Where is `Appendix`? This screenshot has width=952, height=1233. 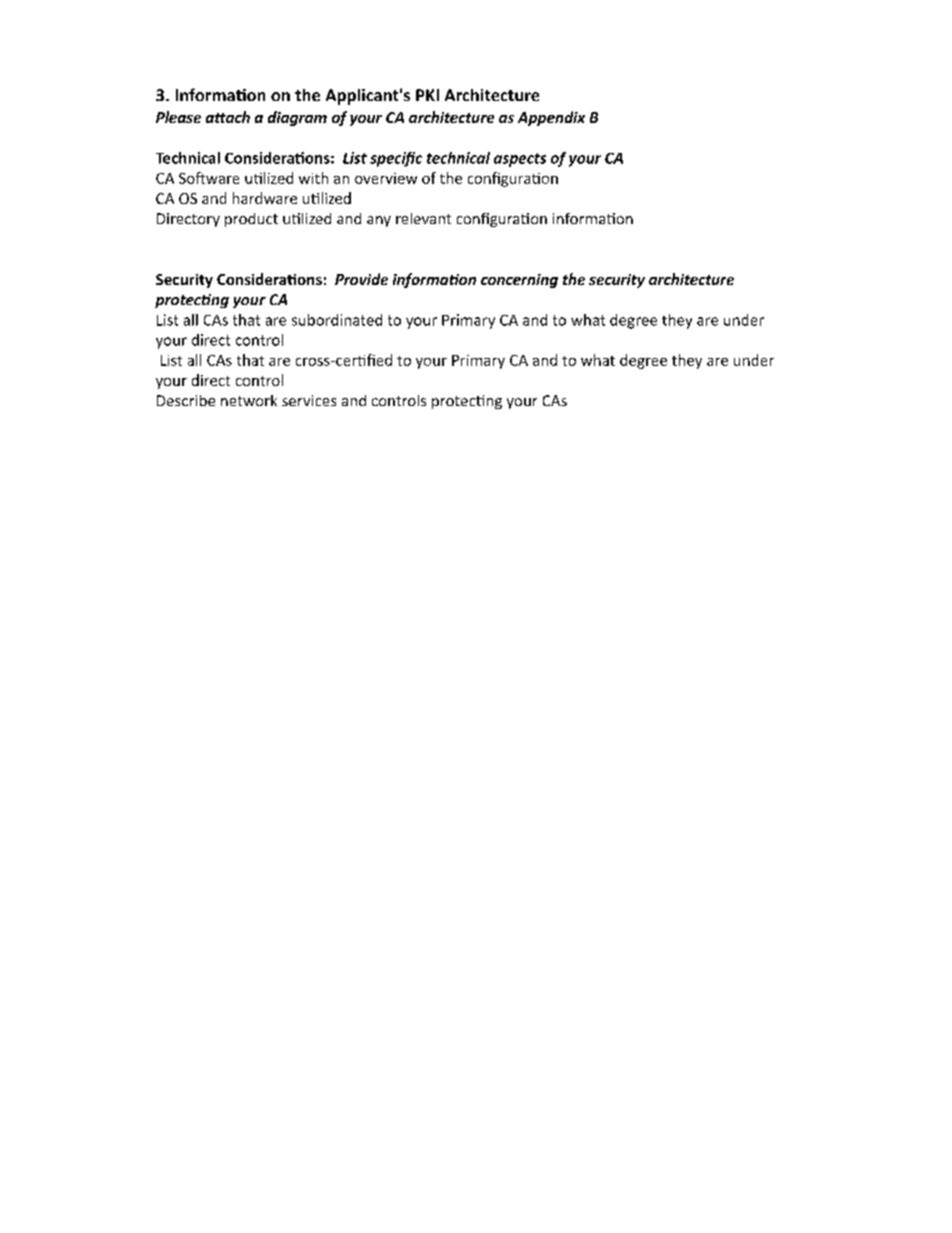
Appendix is located at coordinates (551, 118).
